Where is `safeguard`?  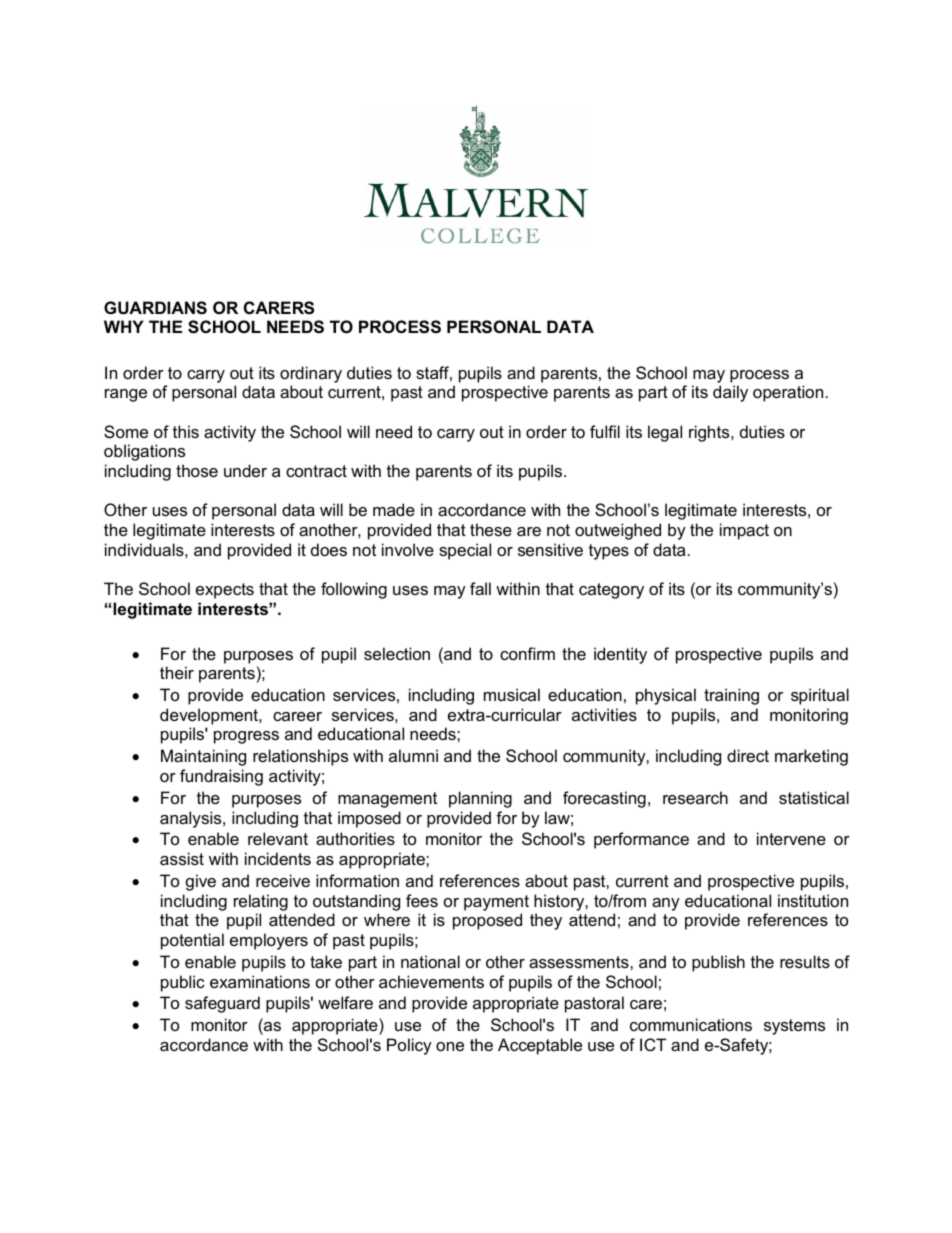
safeguard is located at coordinates (222, 1004).
